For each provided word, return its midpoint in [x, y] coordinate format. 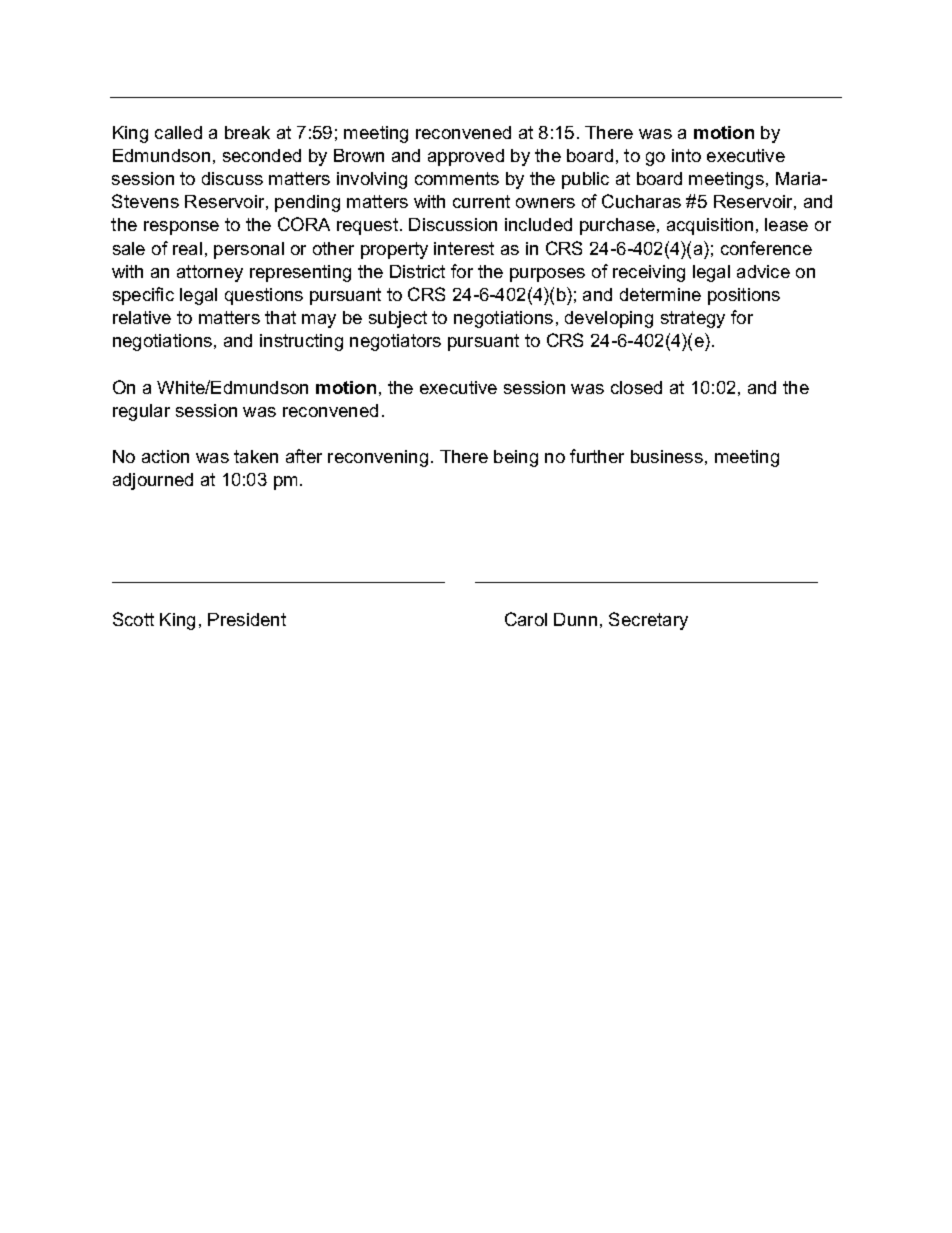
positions [744, 296]
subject [398, 319]
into [686, 155]
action [165, 456]
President [247, 619]
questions [264, 296]
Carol [526, 619]
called [178, 132]
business [667, 456]
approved [466, 157]
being [516, 458]
